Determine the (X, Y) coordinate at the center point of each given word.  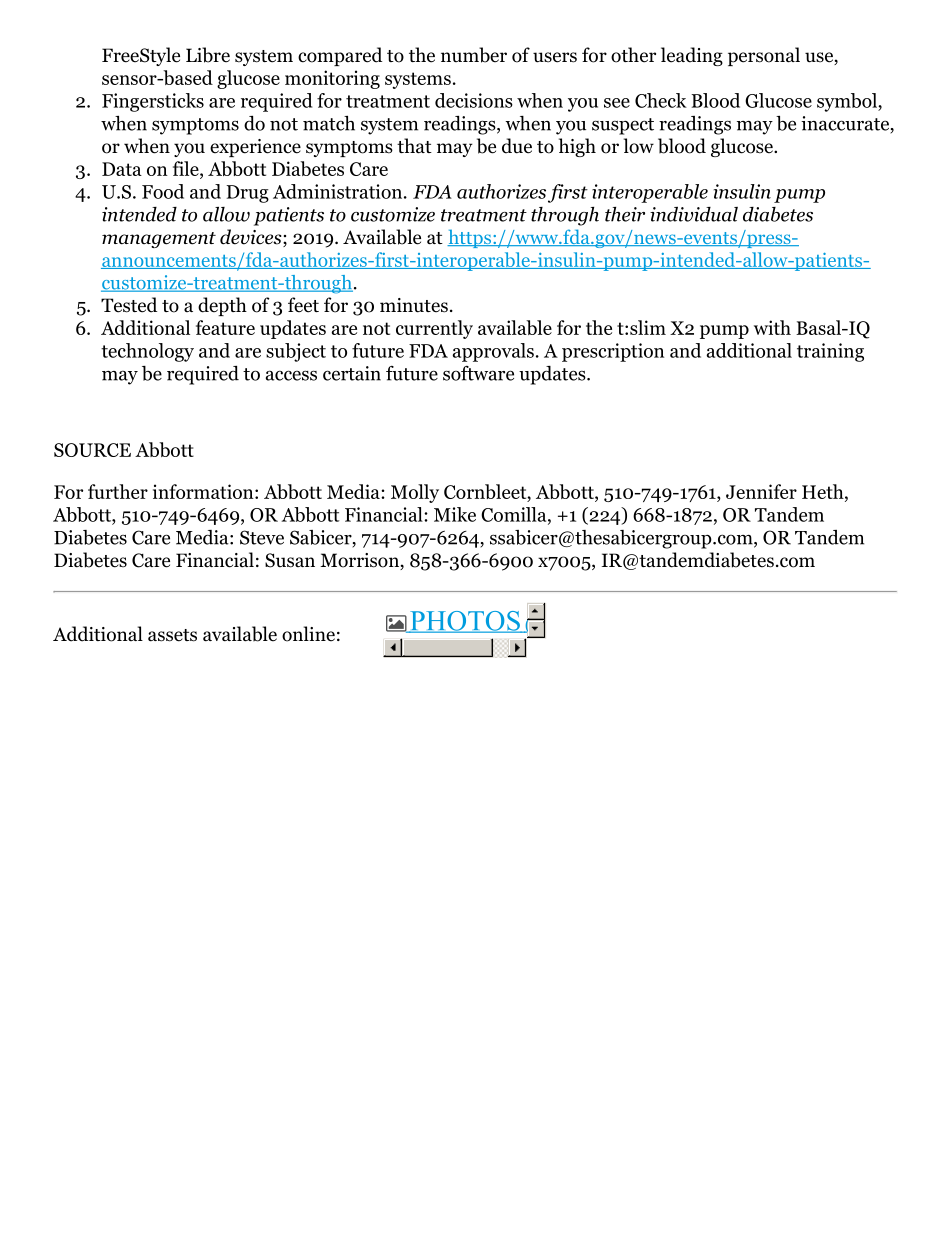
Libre (208, 55)
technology (147, 352)
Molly (415, 493)
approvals (493, 352)
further (118, 491)
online (308, 634)
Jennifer (761, 491)
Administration (339, 191)
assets (172, 635)
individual (694, 214)
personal (764, 56)
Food (163, 191)
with (772, 327)
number (474, 55)
